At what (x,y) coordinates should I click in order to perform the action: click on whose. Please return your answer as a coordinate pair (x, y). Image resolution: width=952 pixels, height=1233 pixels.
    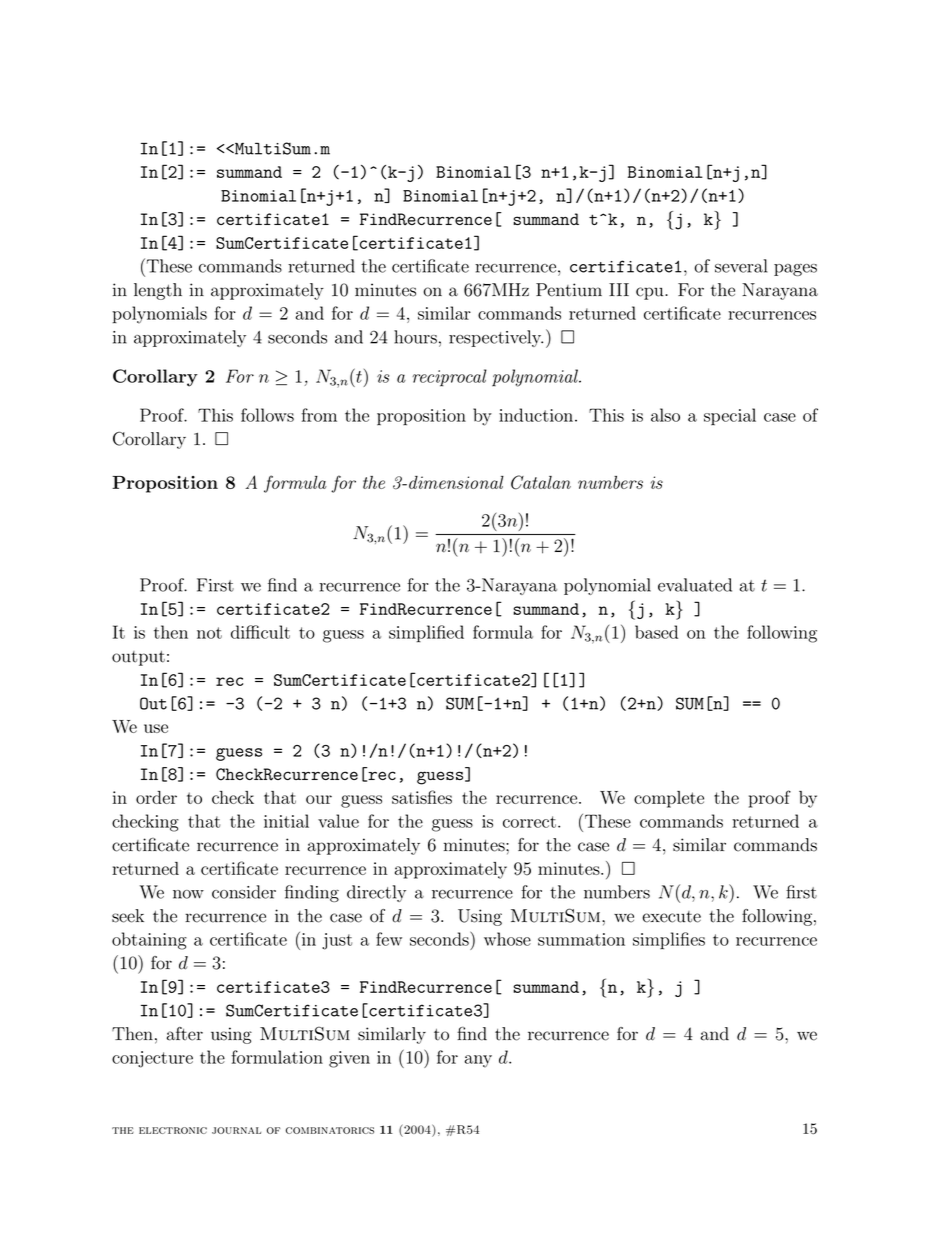
    Looking at the image, I should click on (507, 939).
